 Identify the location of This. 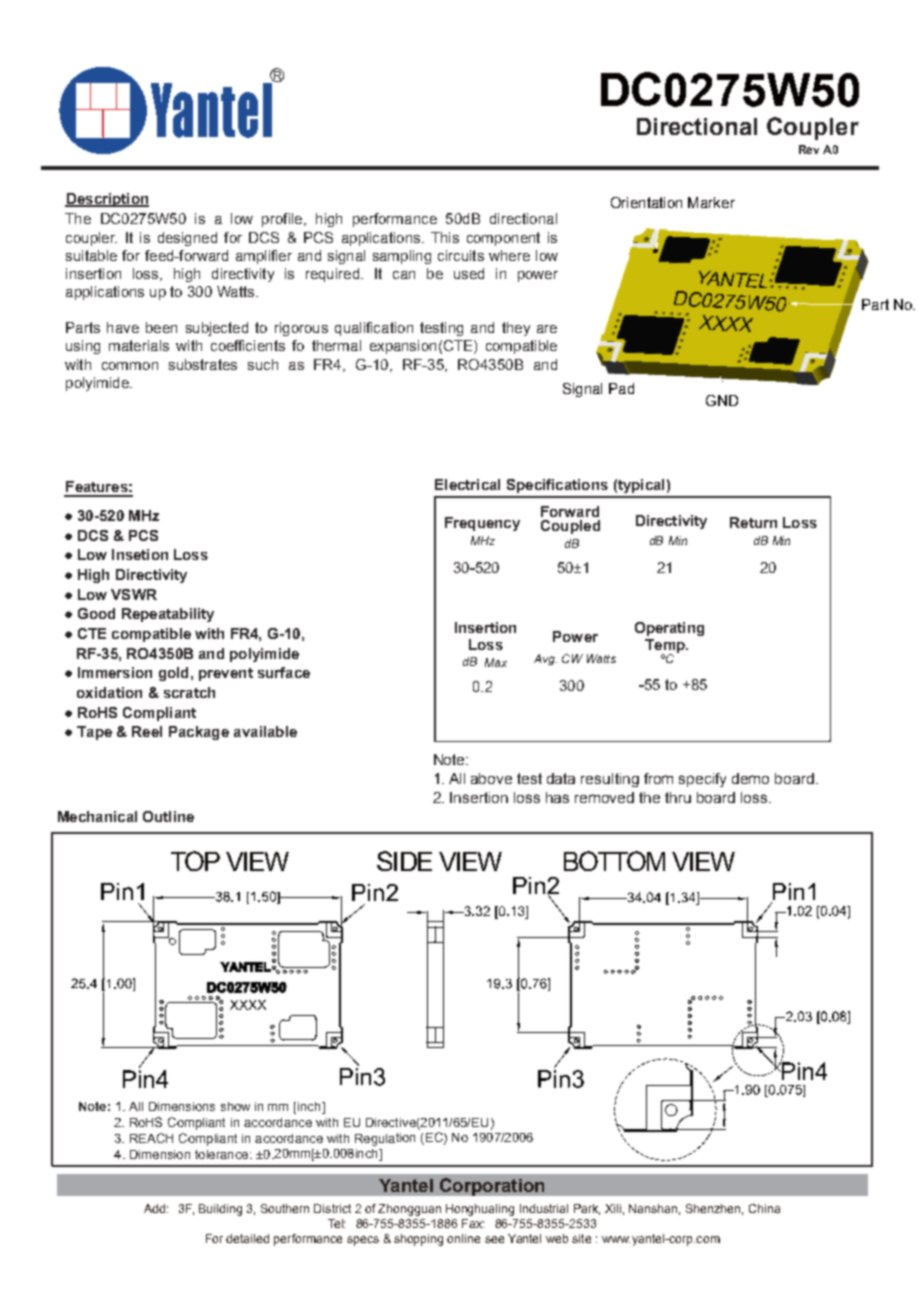
(445, 237).
